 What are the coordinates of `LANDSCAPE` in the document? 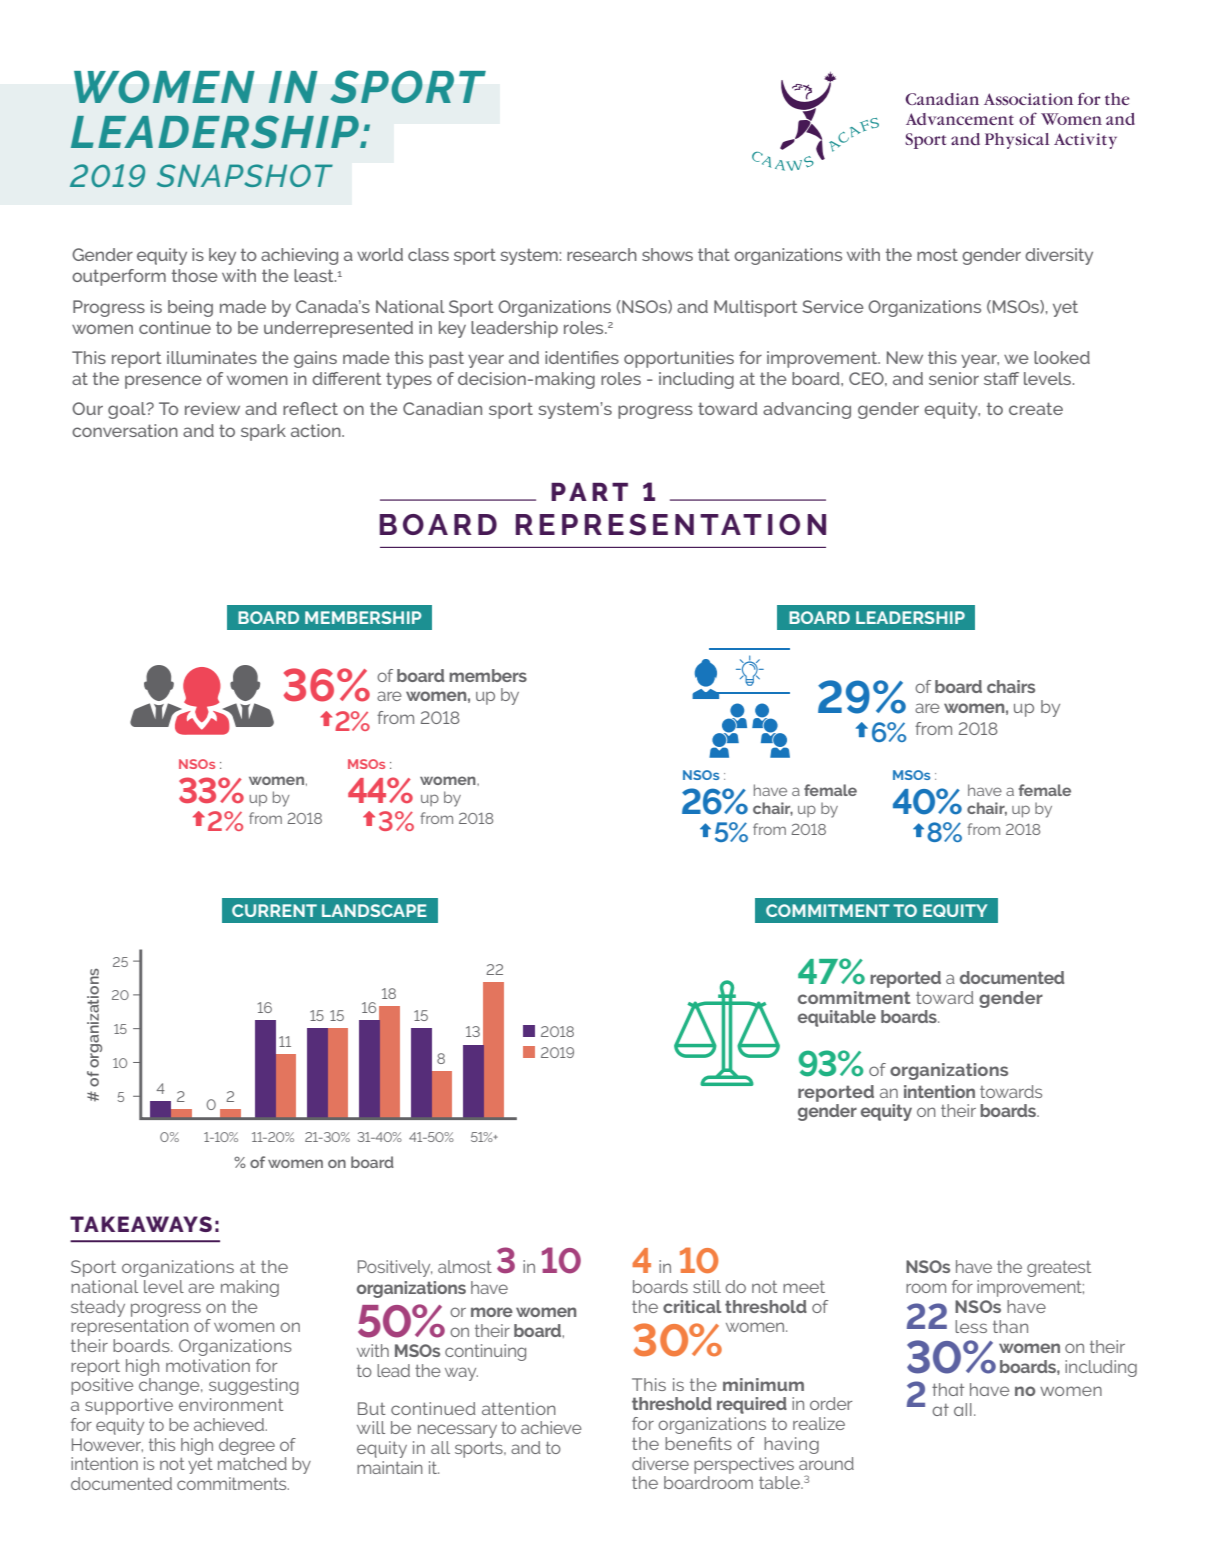 It's located at (374, 910).
